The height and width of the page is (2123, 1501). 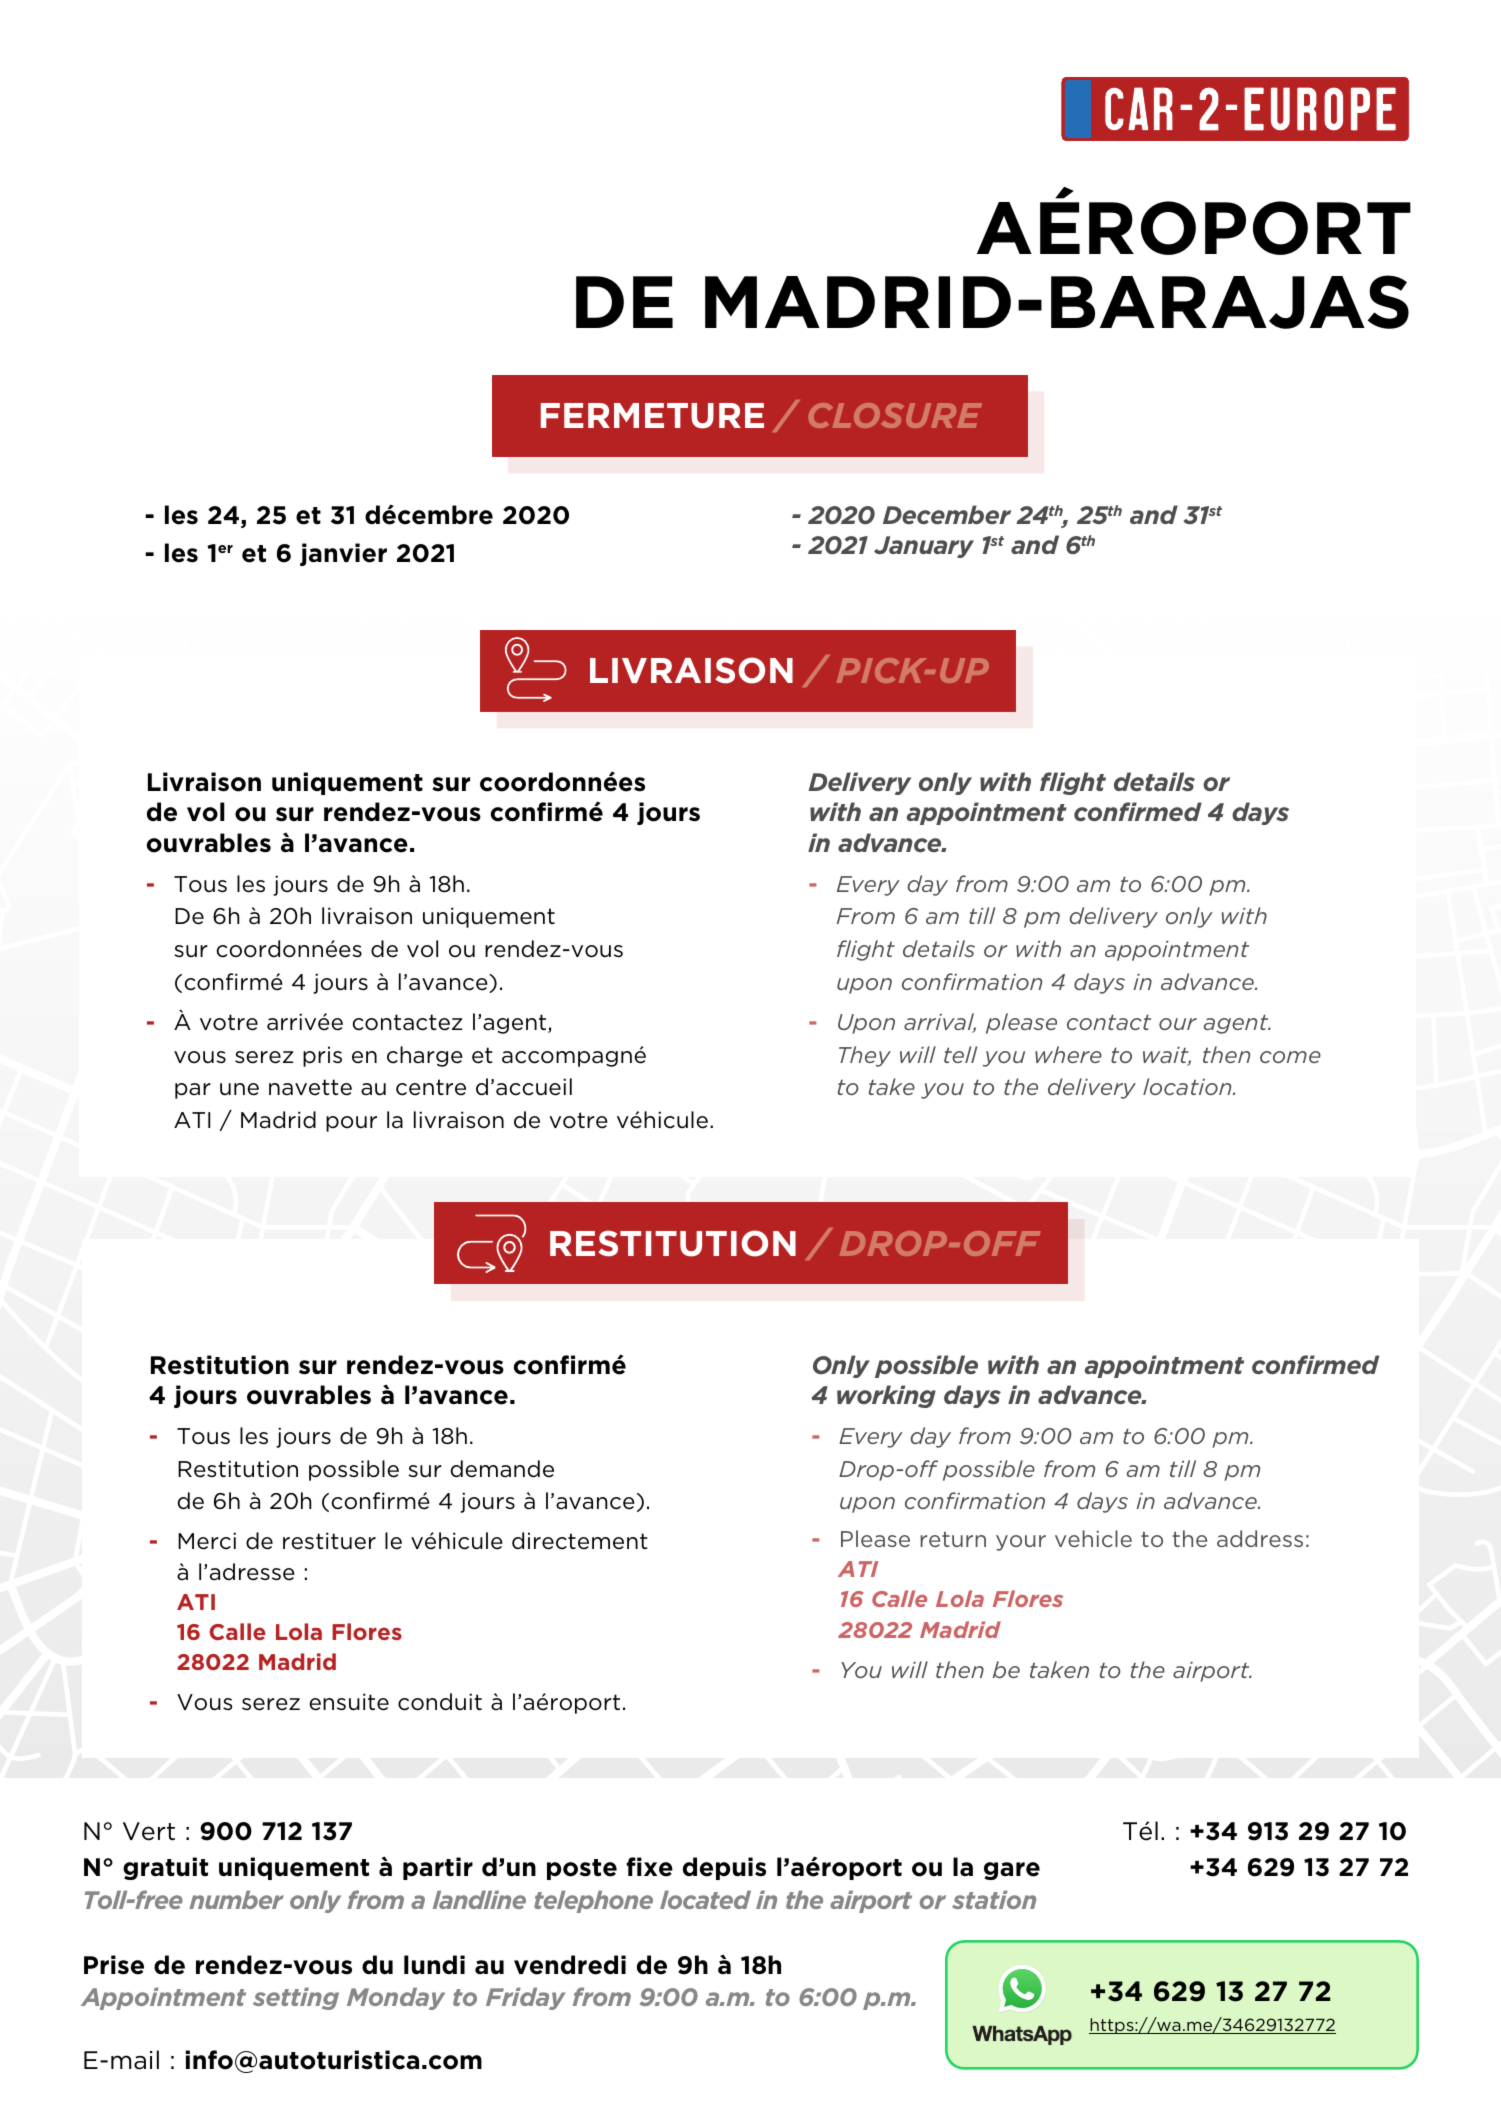 I want to click on location, so click(x=1188, y=1086).
